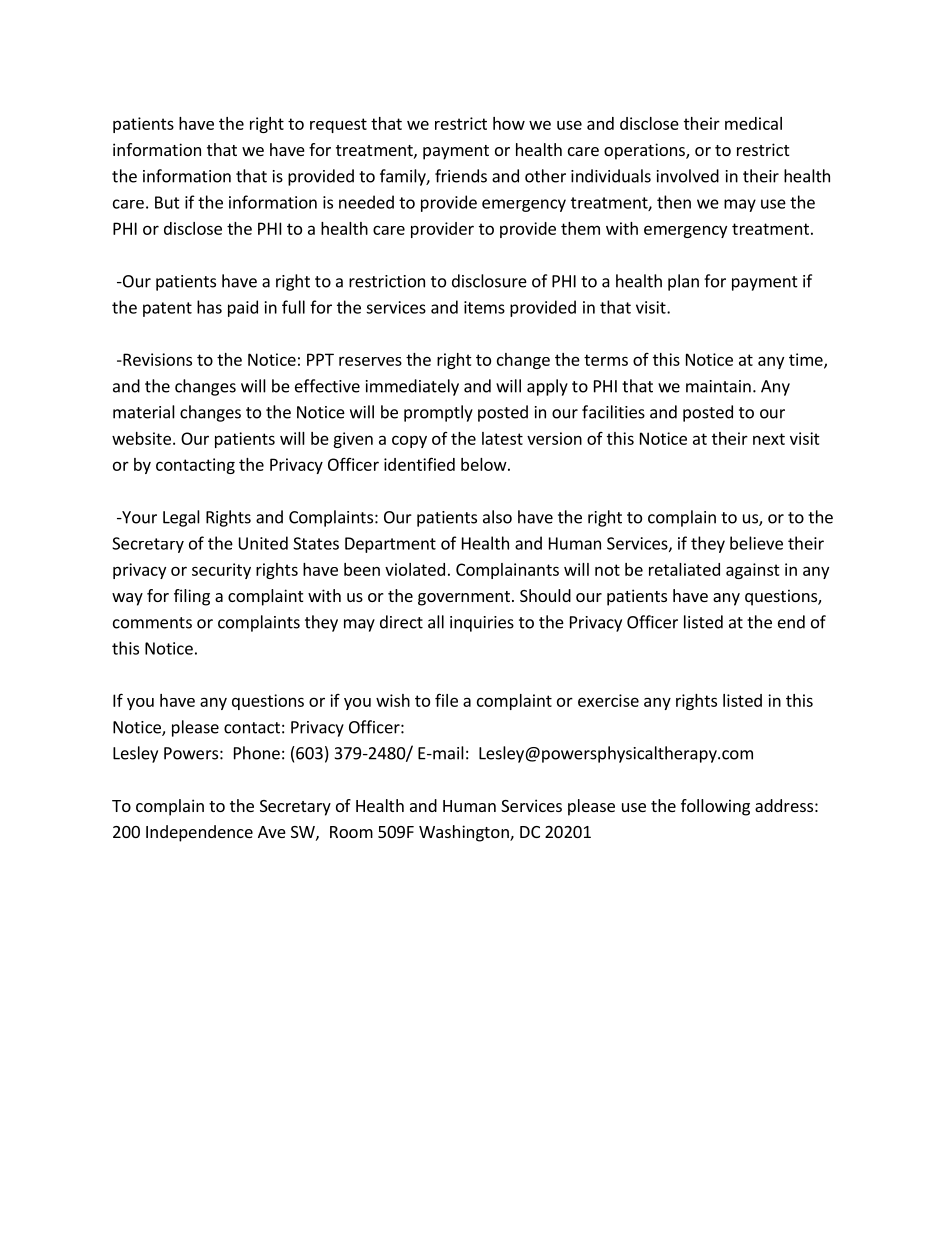 The image size is (952, 1233). Describe the element at coordinates (509, 123) in the image. I see `how` at that location.
